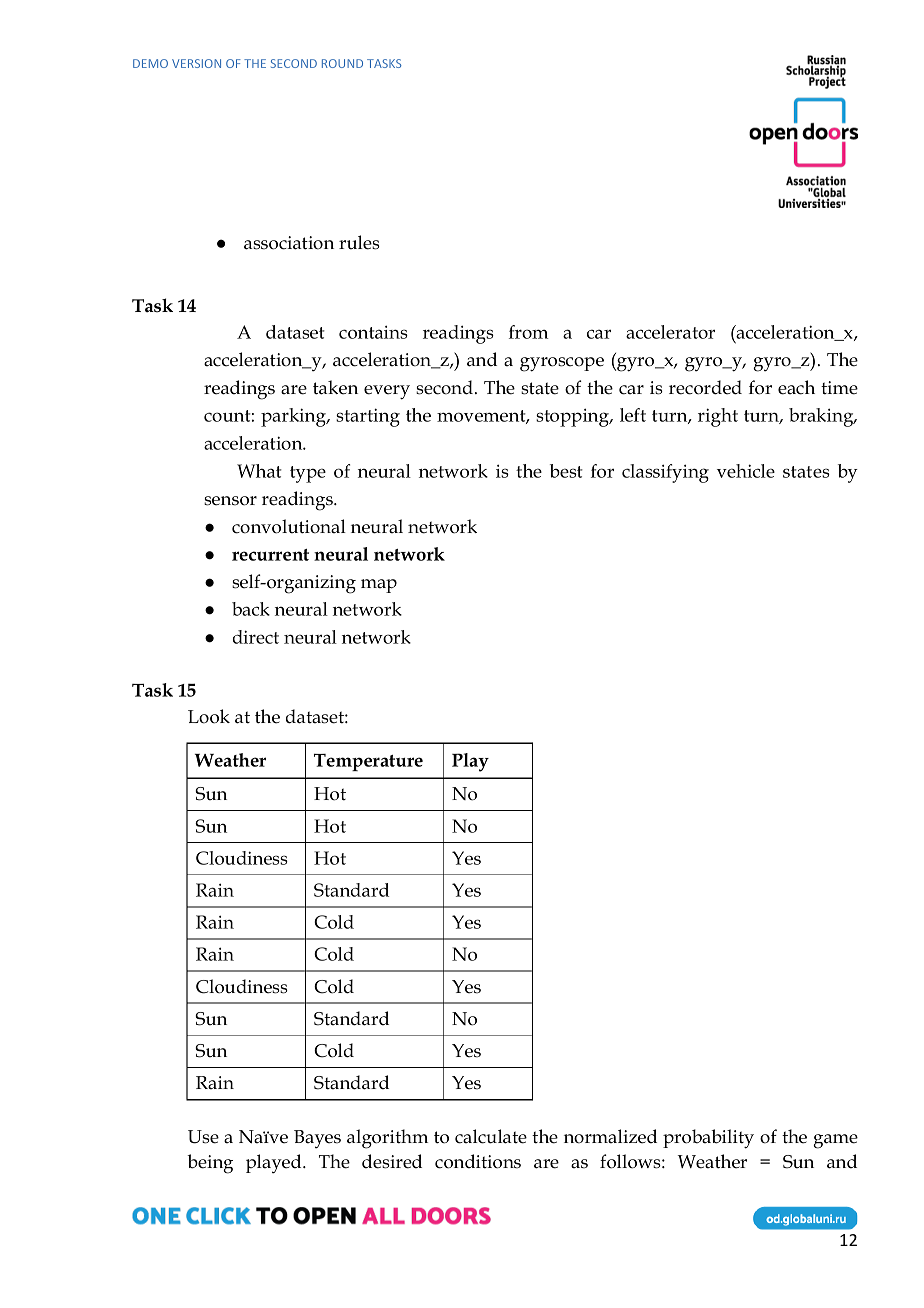  Describe the element at coordinates (746, 471) in the document. I see `vehicle` at that location.
